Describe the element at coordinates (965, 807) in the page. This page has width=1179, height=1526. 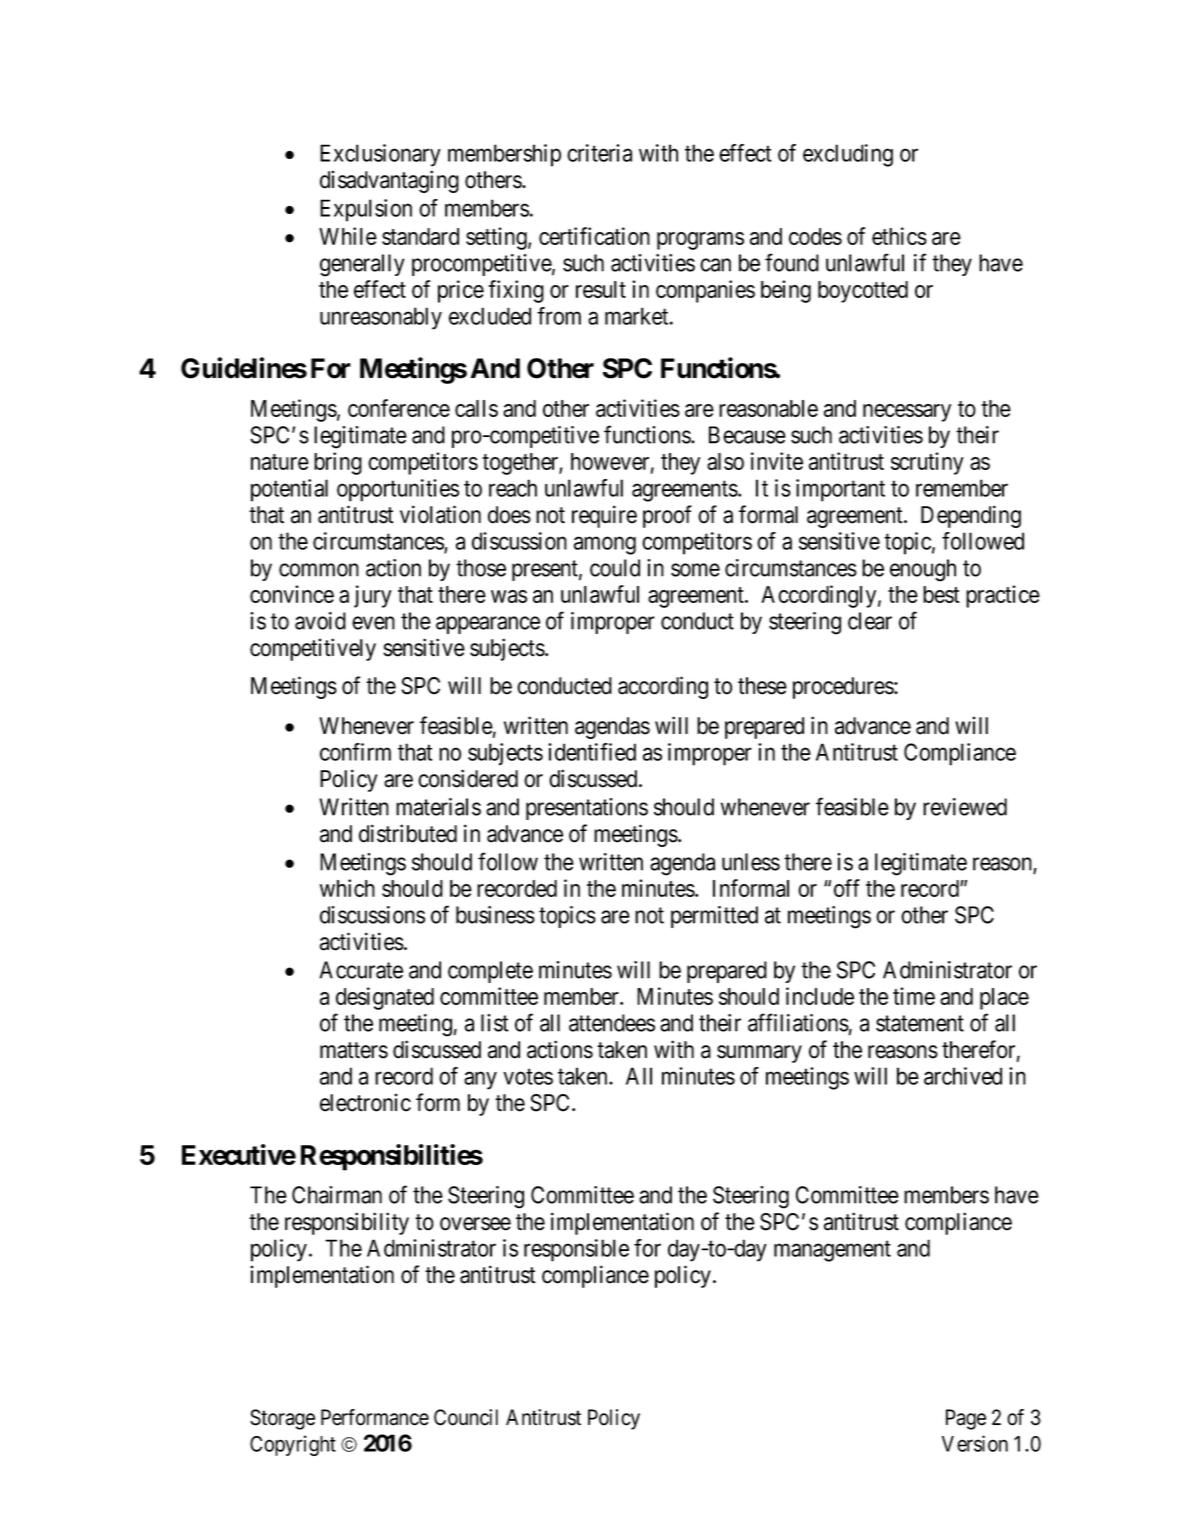
I see `reviewed` at that location.
